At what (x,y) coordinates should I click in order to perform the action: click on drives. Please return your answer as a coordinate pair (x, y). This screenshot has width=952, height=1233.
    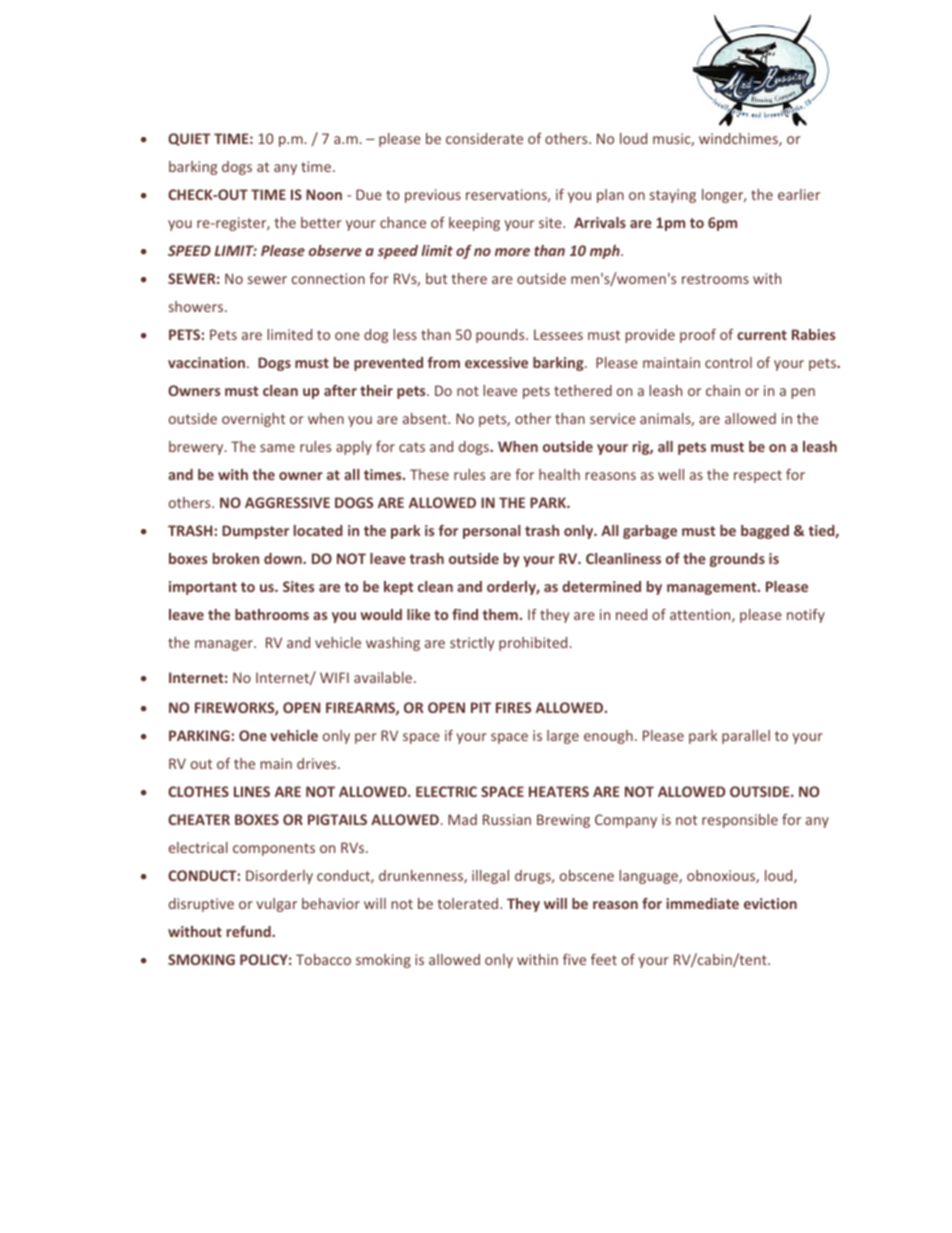
    Looking at the image, I should click on (318, 763).
